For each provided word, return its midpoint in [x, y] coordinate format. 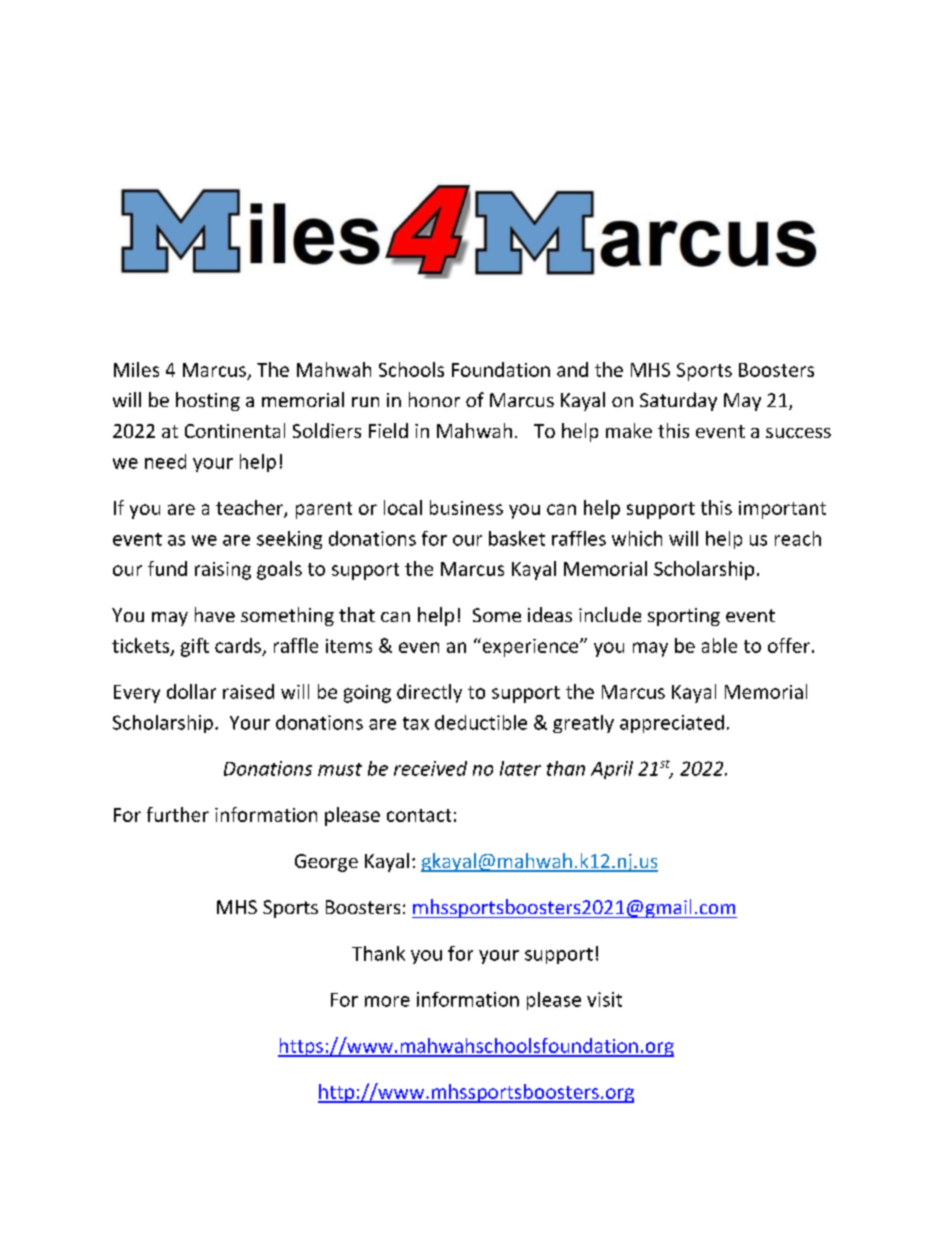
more [387, 1001]
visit [604, 999]
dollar [191, 691]
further [178, 814]
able [719, 645]
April [612, 770]
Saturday [678, 401]
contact [419, 815]
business [466, 507]
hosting [208, 401]
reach [798, 538]
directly [429, 693]
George [326, 863]
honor [434, 399]
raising [223, 571]
